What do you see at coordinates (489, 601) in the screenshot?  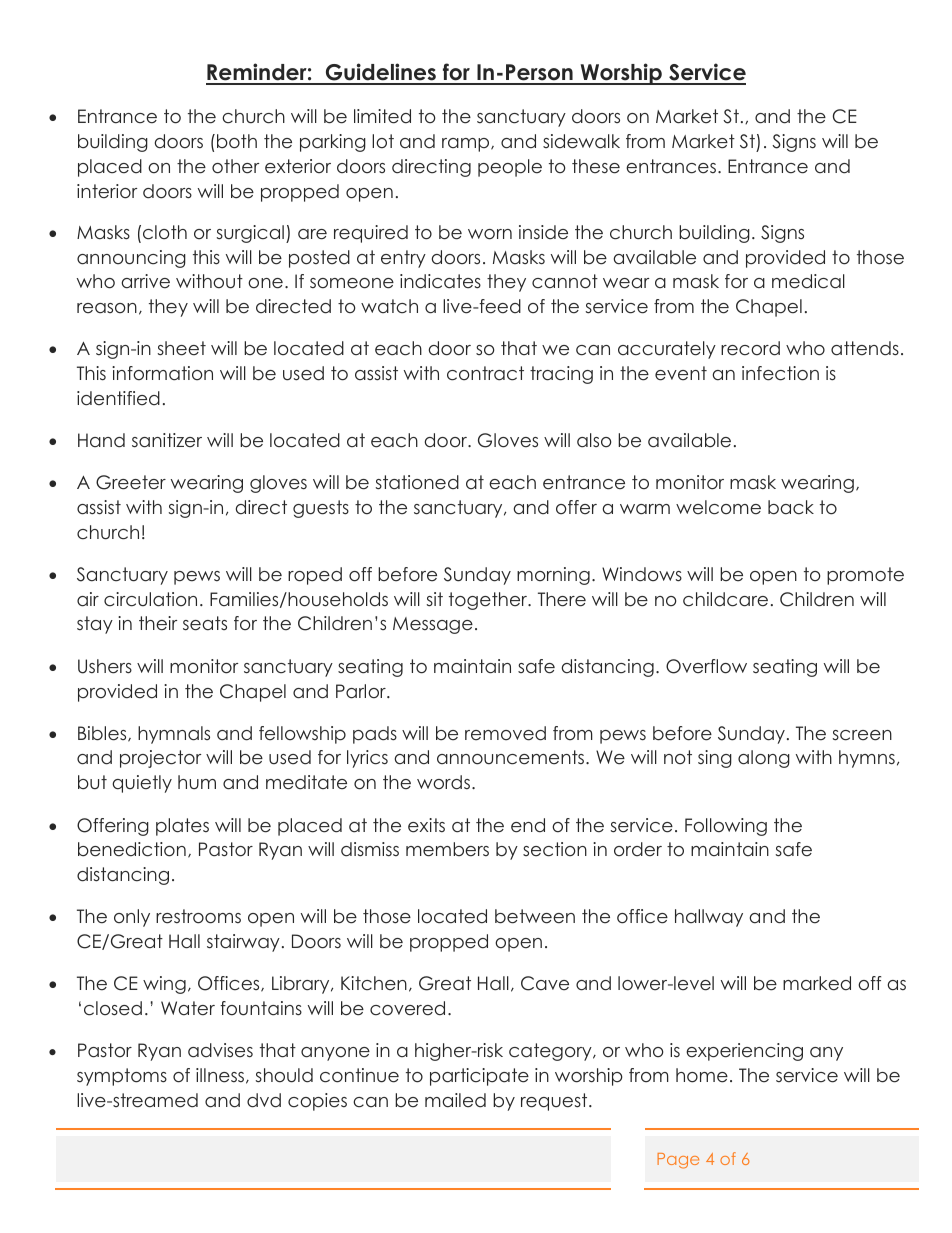 I see `together` at bounding box center [489, 601].
